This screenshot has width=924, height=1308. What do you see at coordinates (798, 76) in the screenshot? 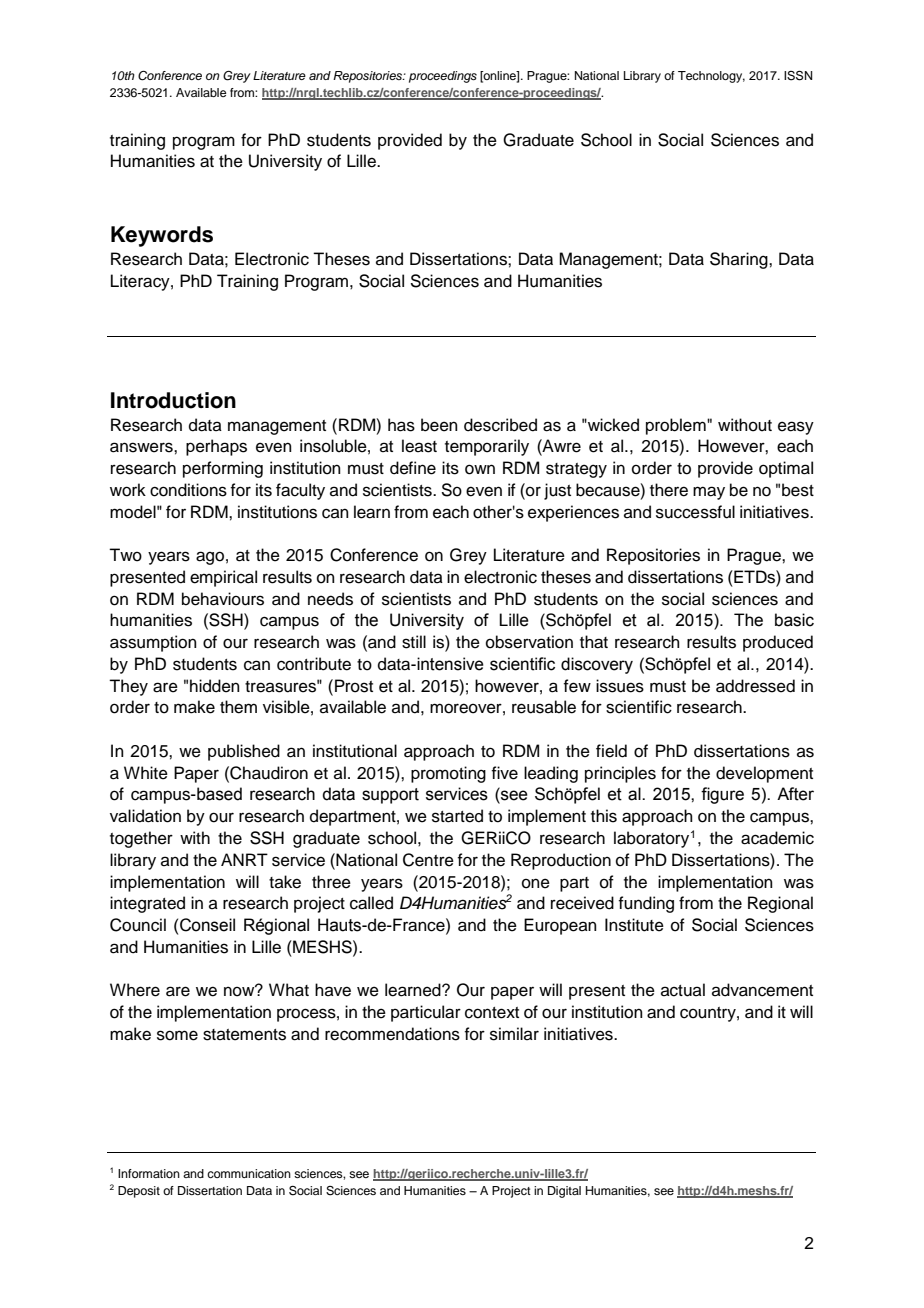
I see `ISSN` at bounding box center [798, 76].
